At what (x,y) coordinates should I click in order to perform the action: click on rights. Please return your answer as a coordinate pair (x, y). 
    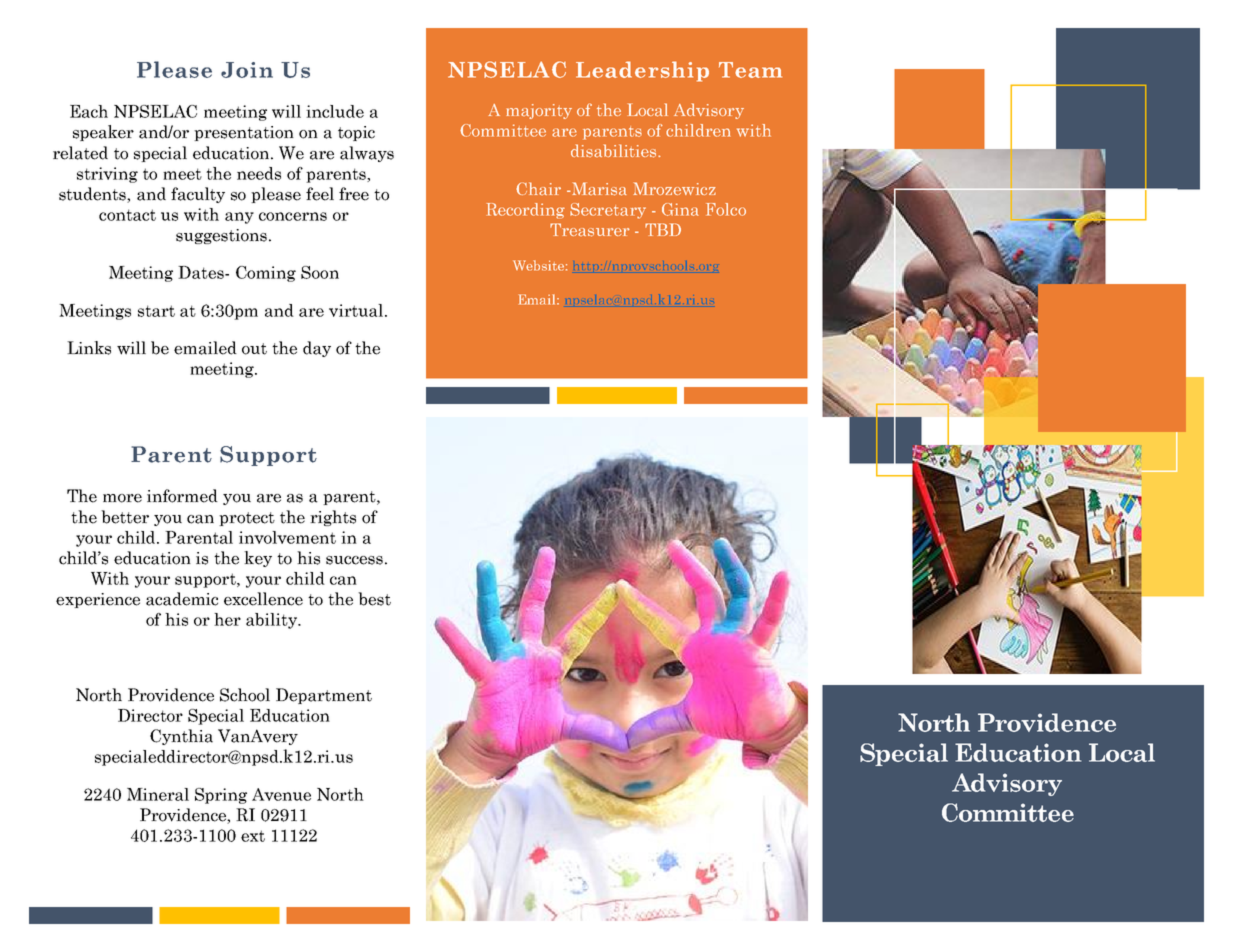
    Looking at the image, I should click on (333, 518).
